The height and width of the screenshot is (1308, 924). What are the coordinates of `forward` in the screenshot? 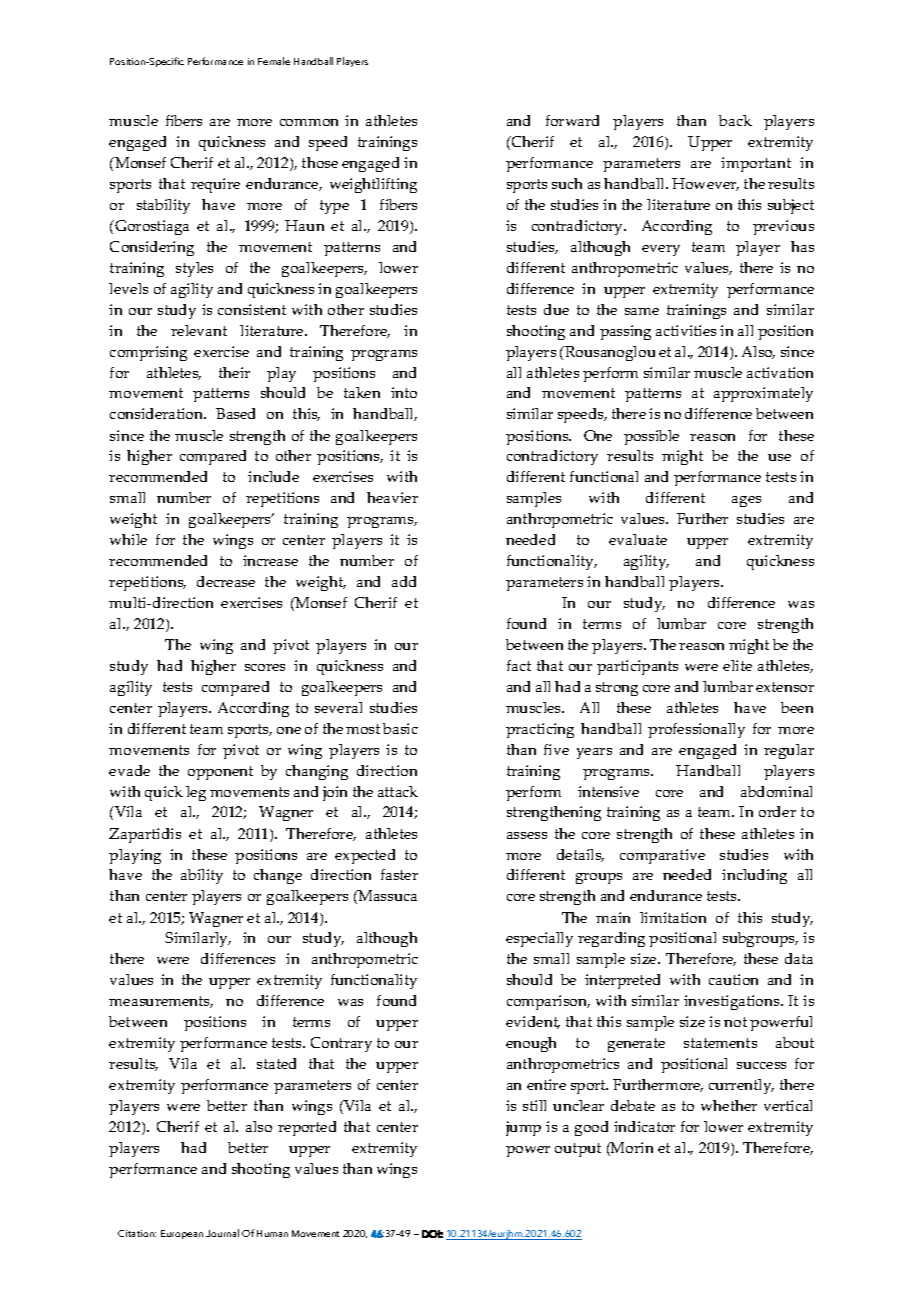 It's located at (572, 120).
